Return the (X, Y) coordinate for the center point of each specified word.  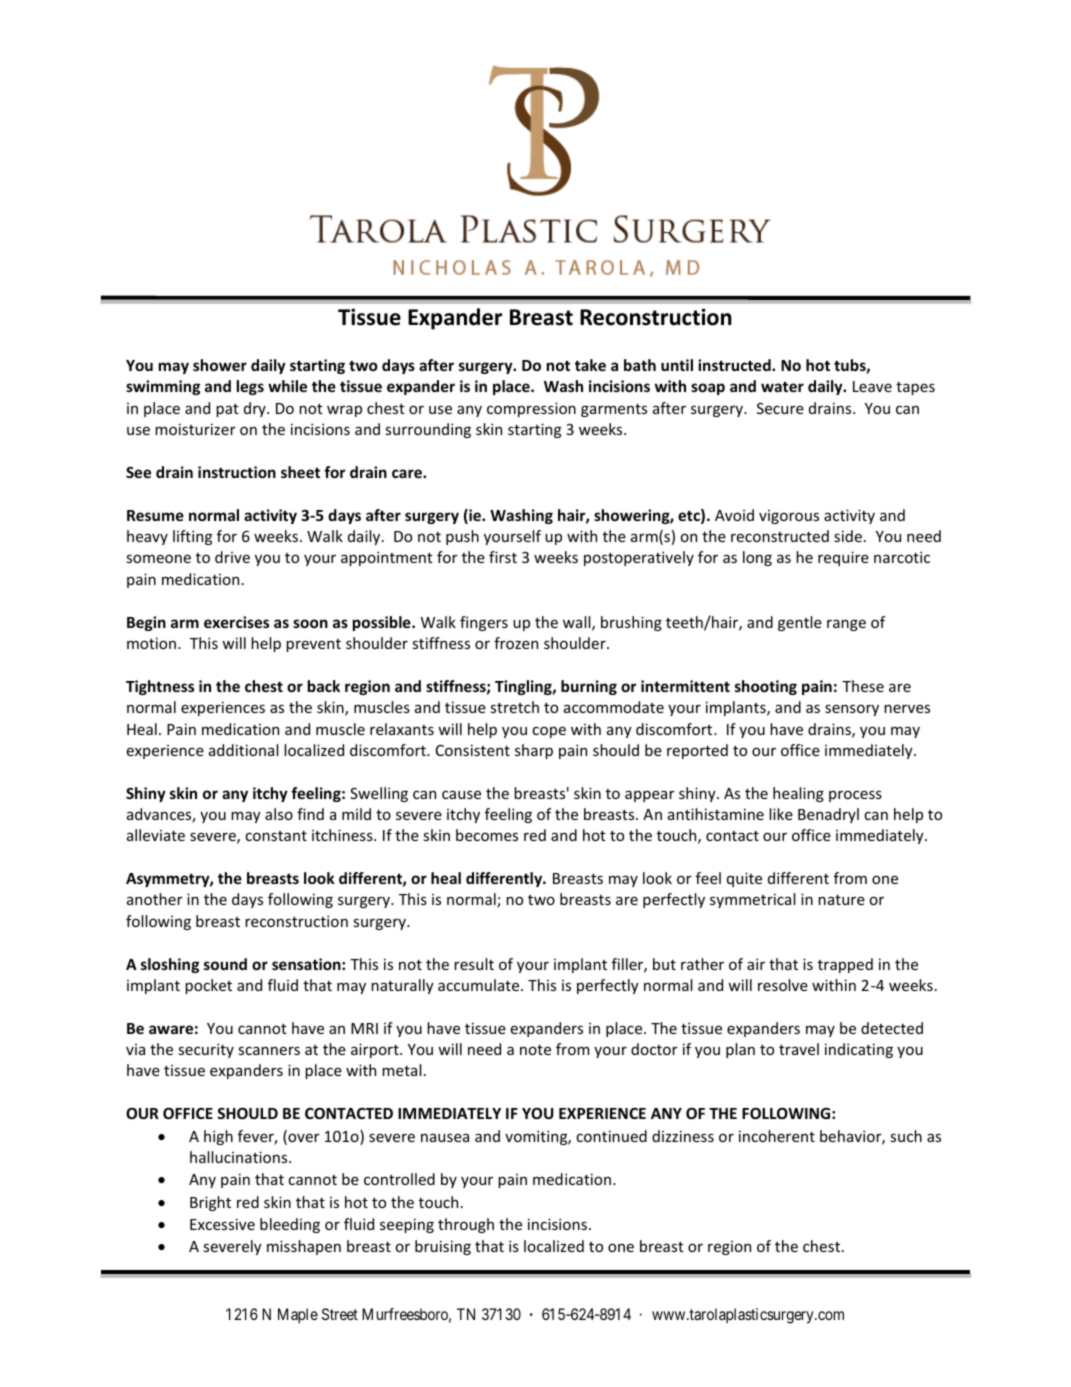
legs (250, 387)
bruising (443, 1247)
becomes (487, 835)
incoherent (777, 1136)
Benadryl (828, 815)
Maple (298, 1315)
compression (531, 409)
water (782, 387)
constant (276, 836)
